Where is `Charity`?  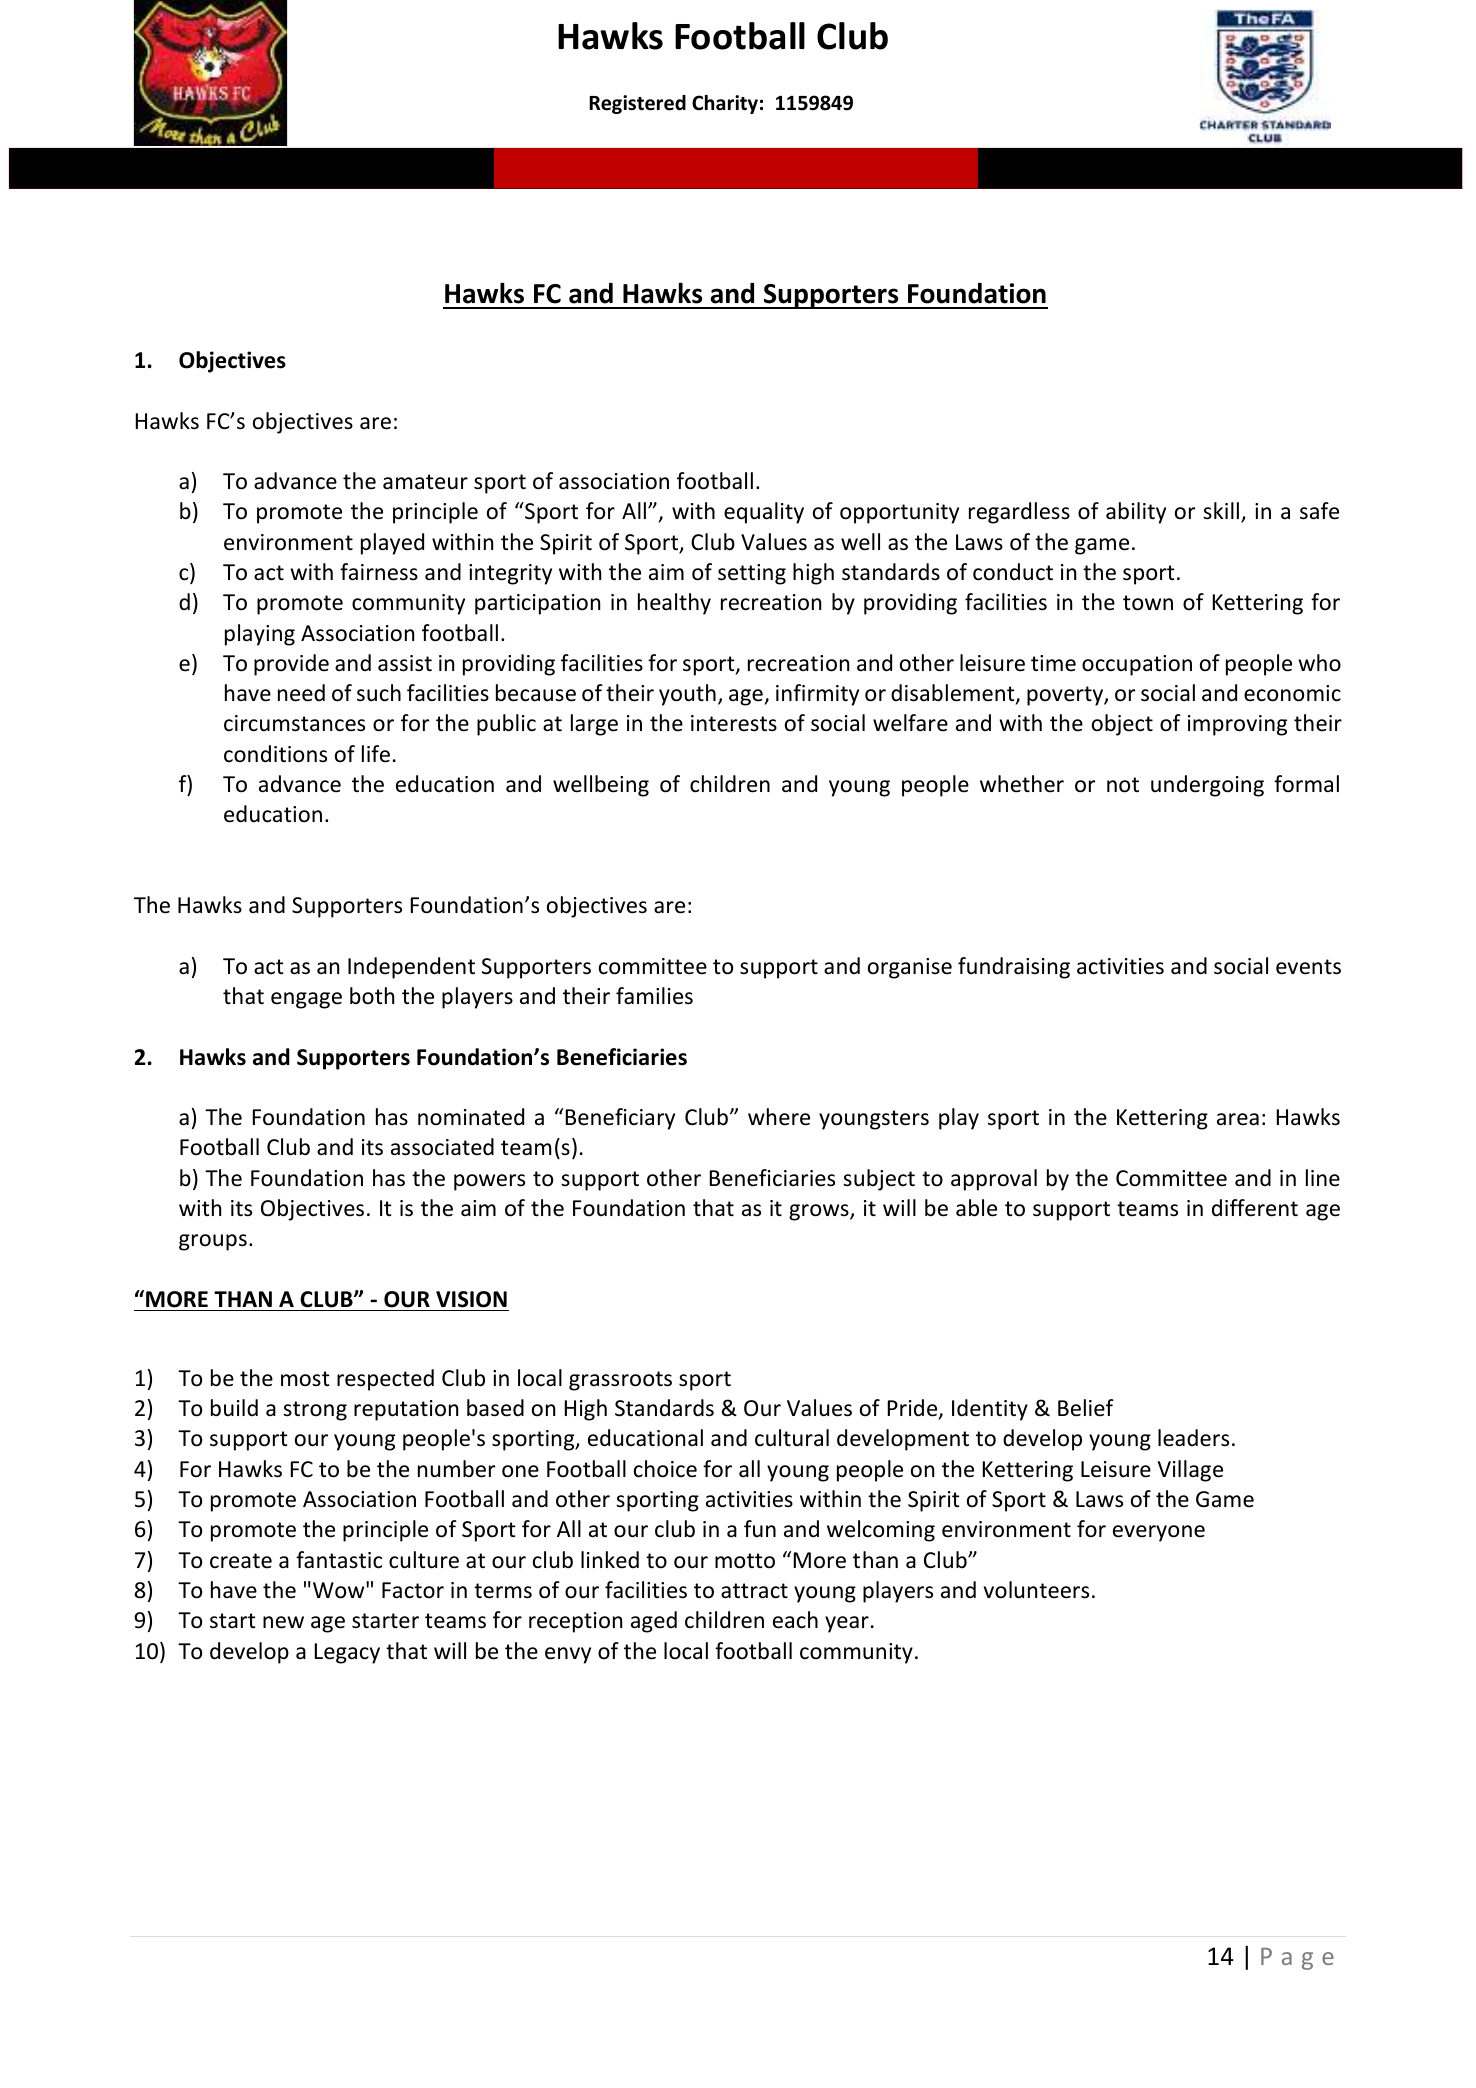
Charity is located at coordinates (725, 104).
